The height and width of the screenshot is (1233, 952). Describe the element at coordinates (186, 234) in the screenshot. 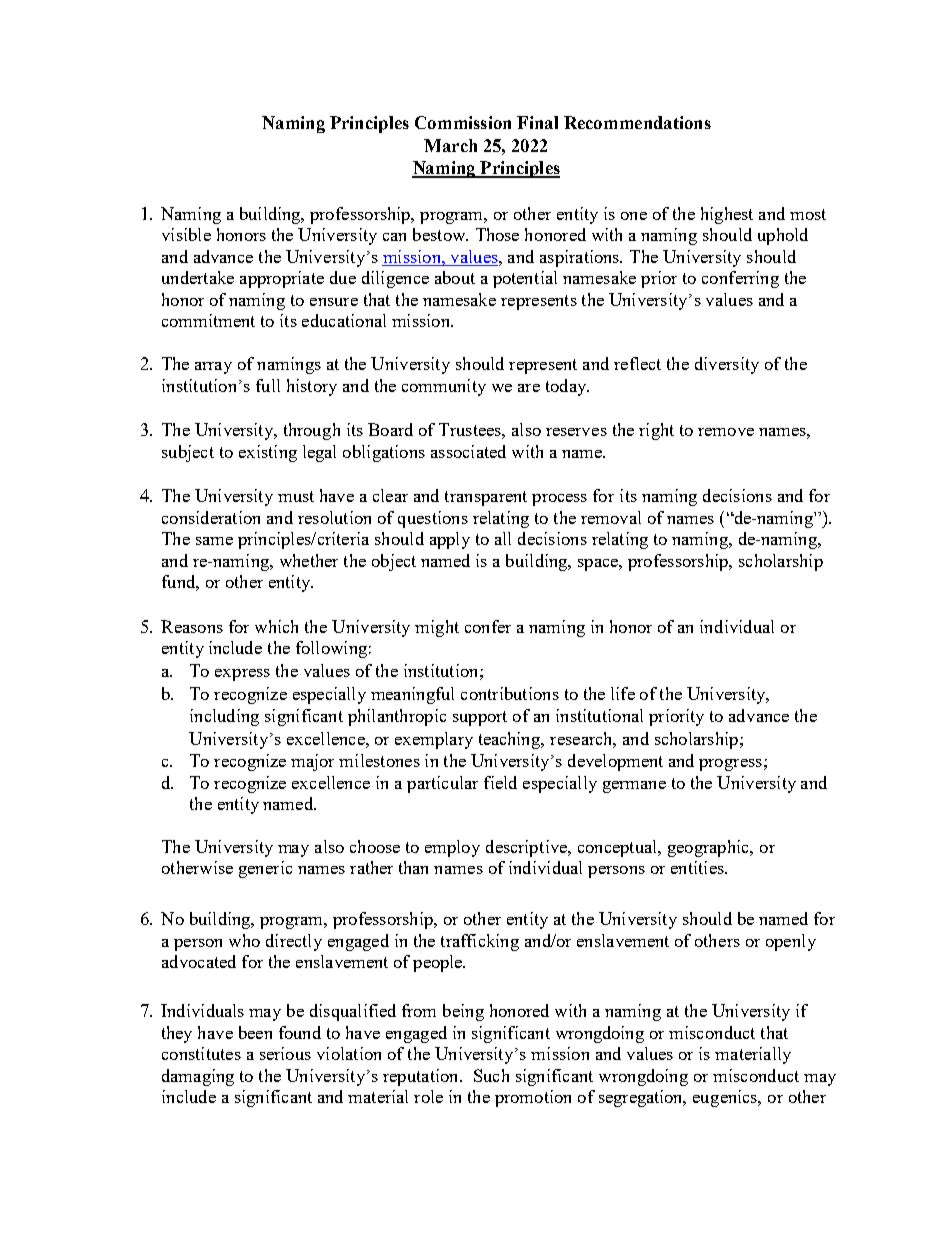

I see `visible` at that location.
